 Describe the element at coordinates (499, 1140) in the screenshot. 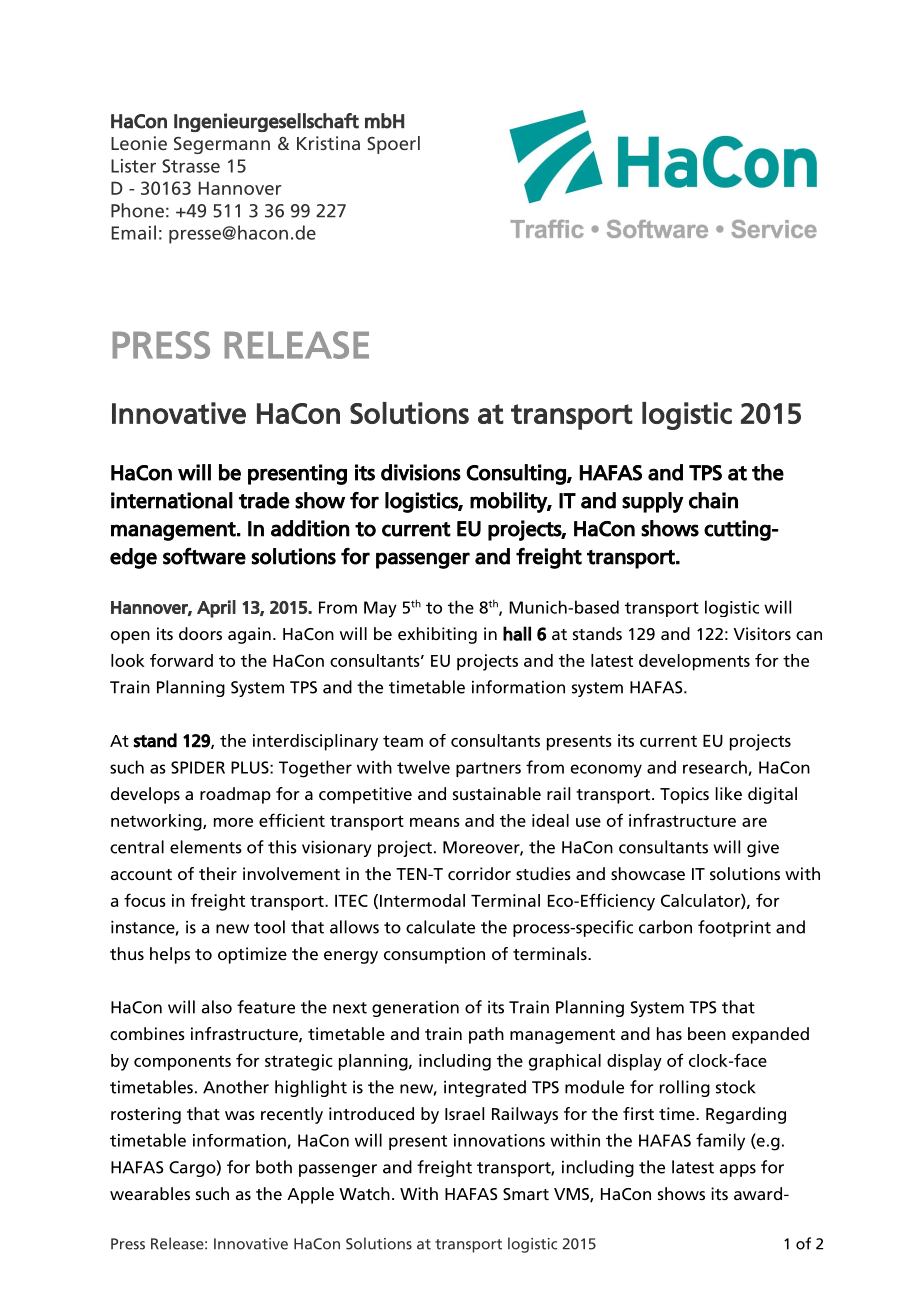

I see `innovations` at that location.
